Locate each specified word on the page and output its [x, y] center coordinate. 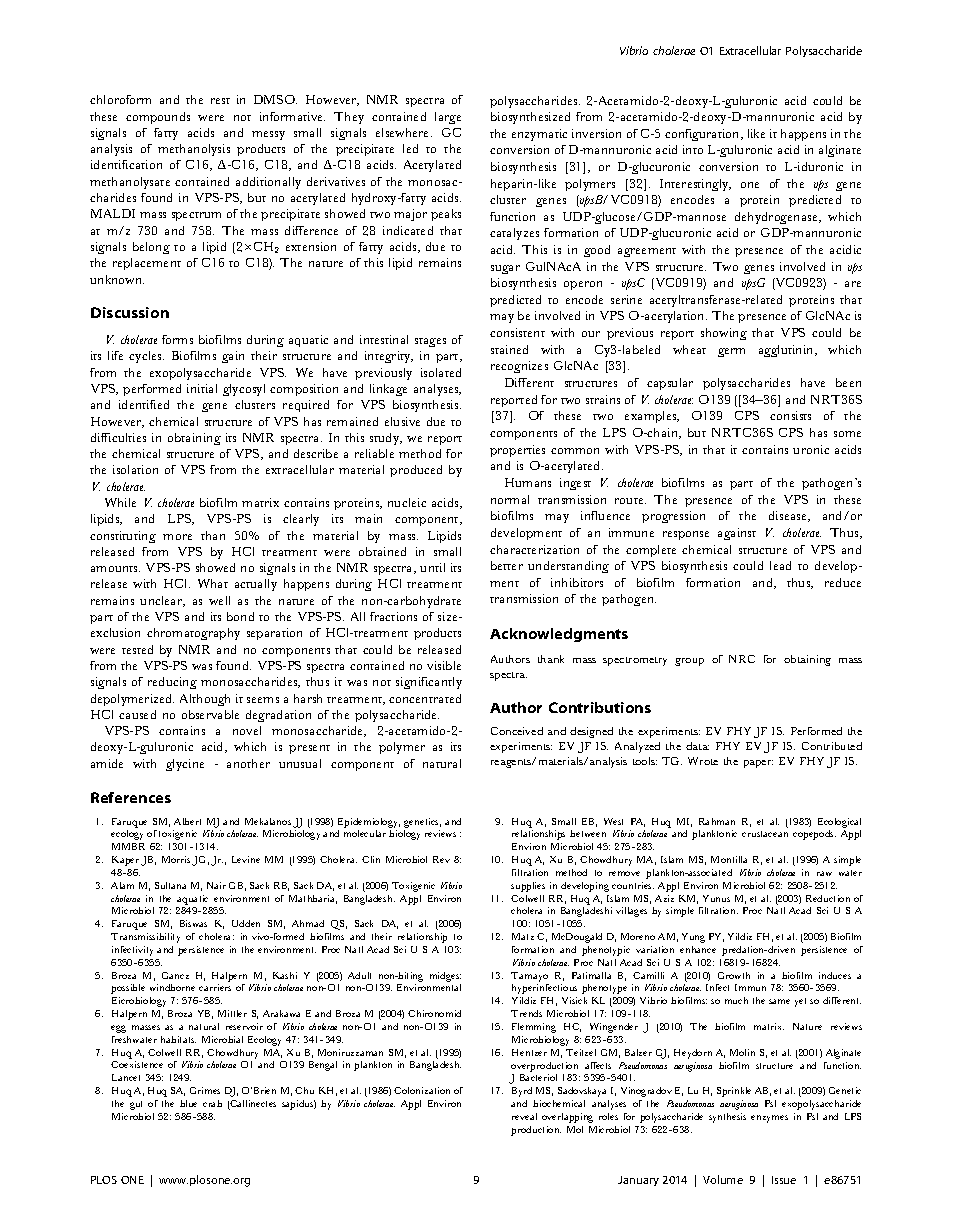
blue [188, 1103]
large [448, 118]
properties [517, 451]
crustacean [765, 834]
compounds [158, 118]
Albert [187, 821]
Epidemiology [369, 823]
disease [789, 516]
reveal [524, 1116]
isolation [135, 469]
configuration [703, 135]
